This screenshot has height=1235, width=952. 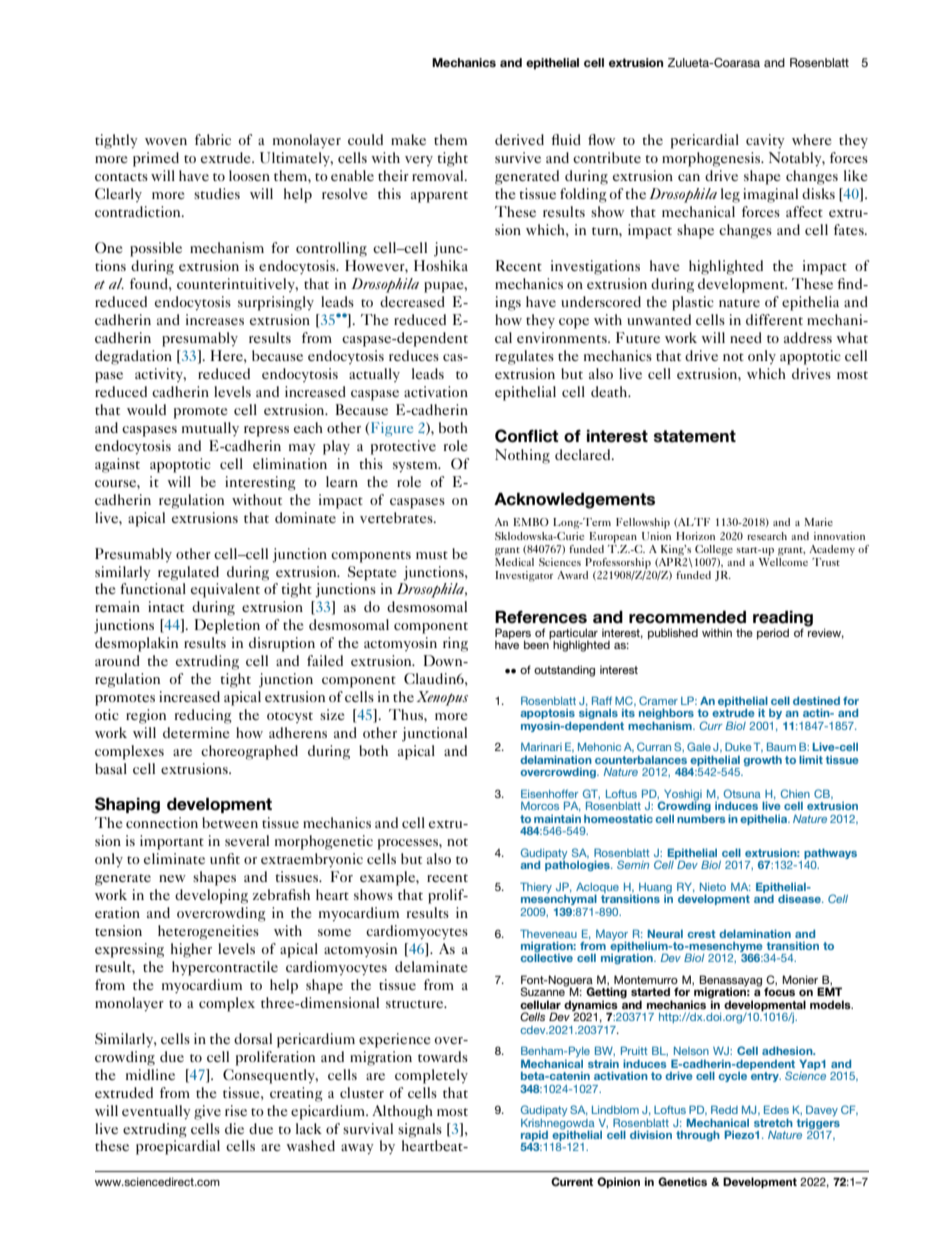 I want to click on EMBO, so click(x=531, y=522).
